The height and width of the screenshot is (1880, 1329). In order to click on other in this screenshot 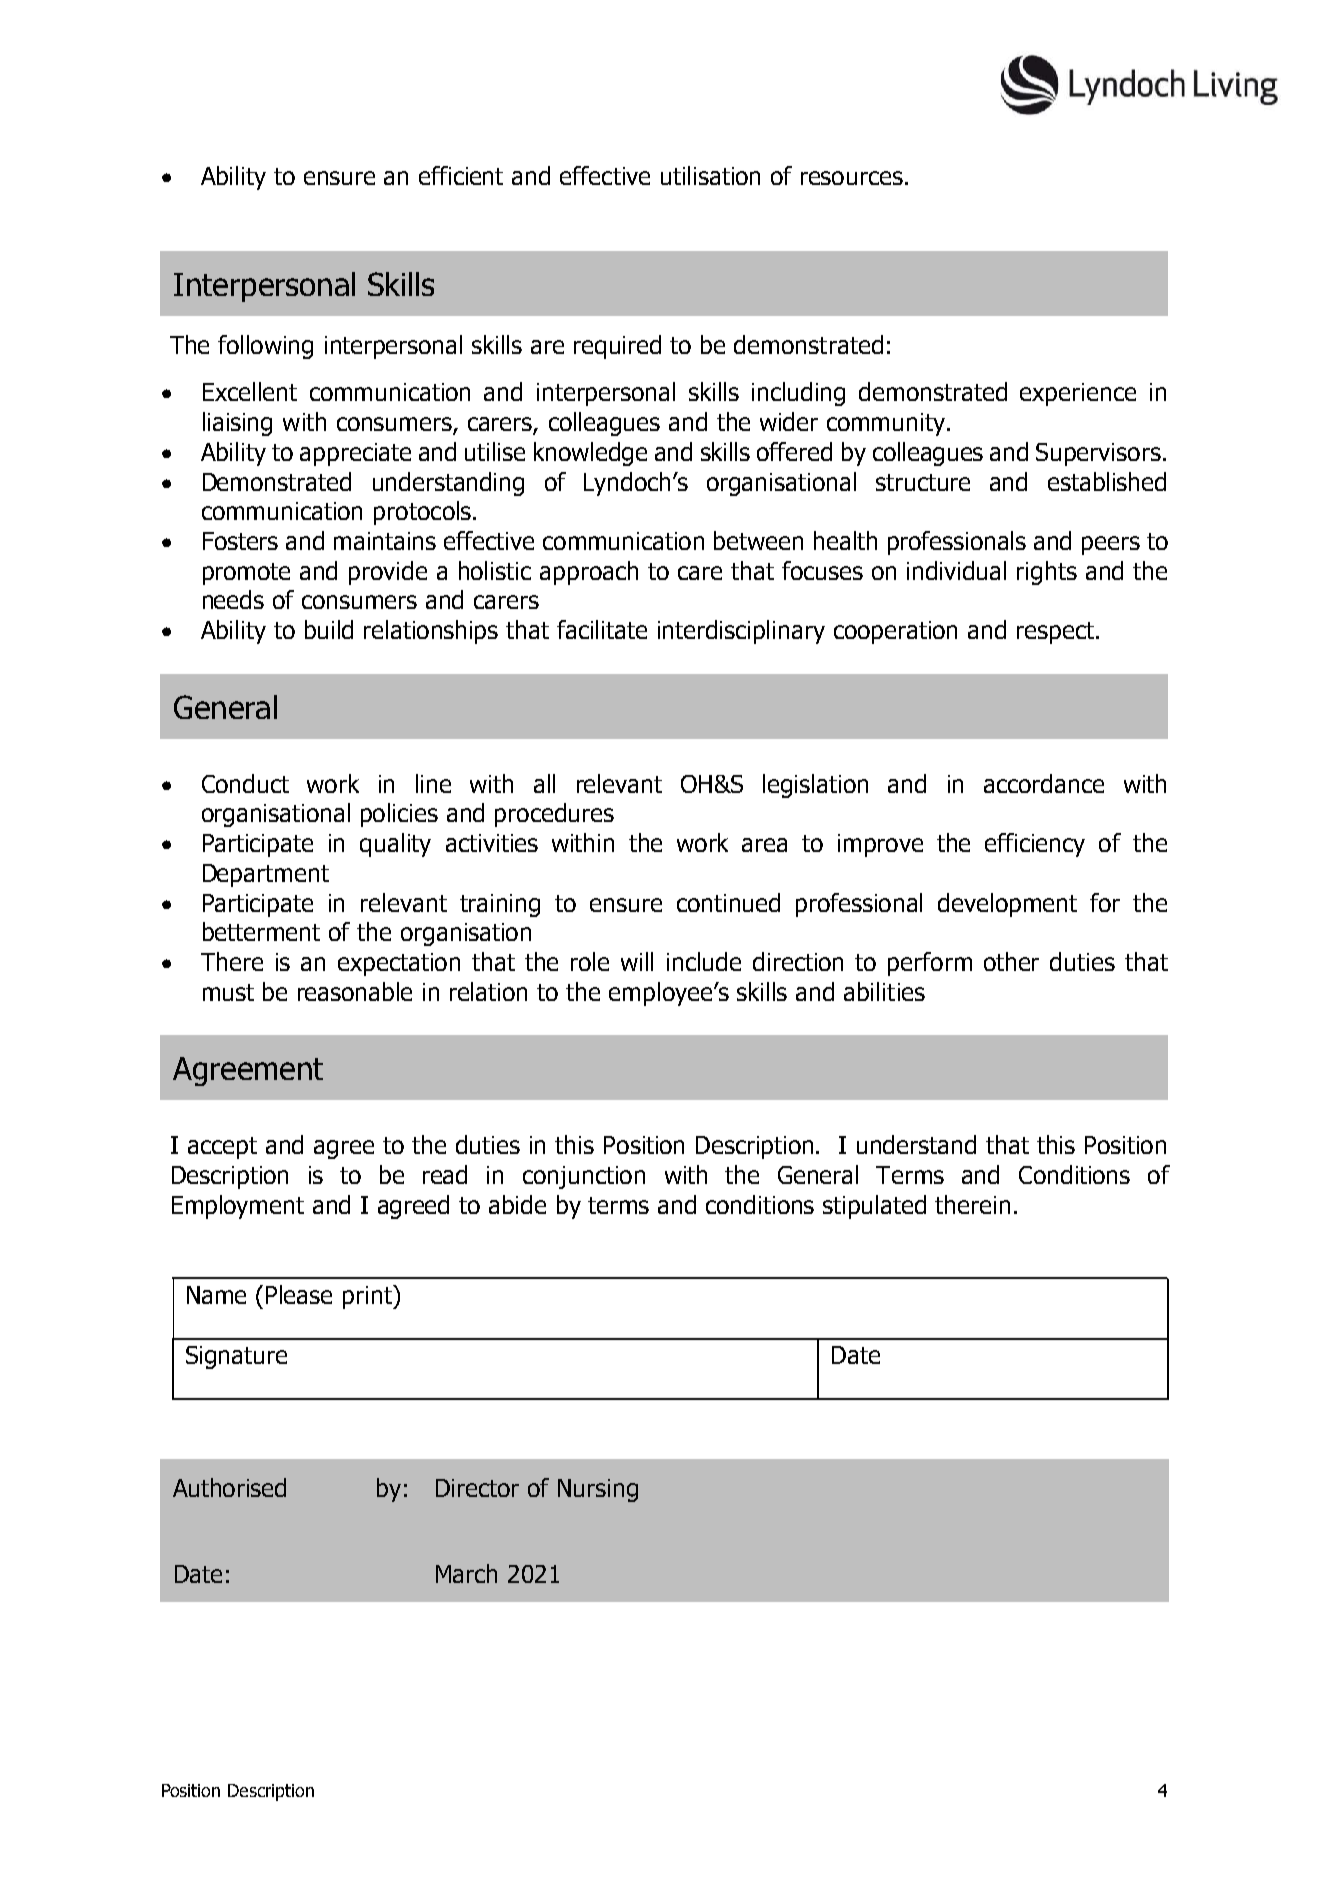, I will do `click(1011, 961)`.
